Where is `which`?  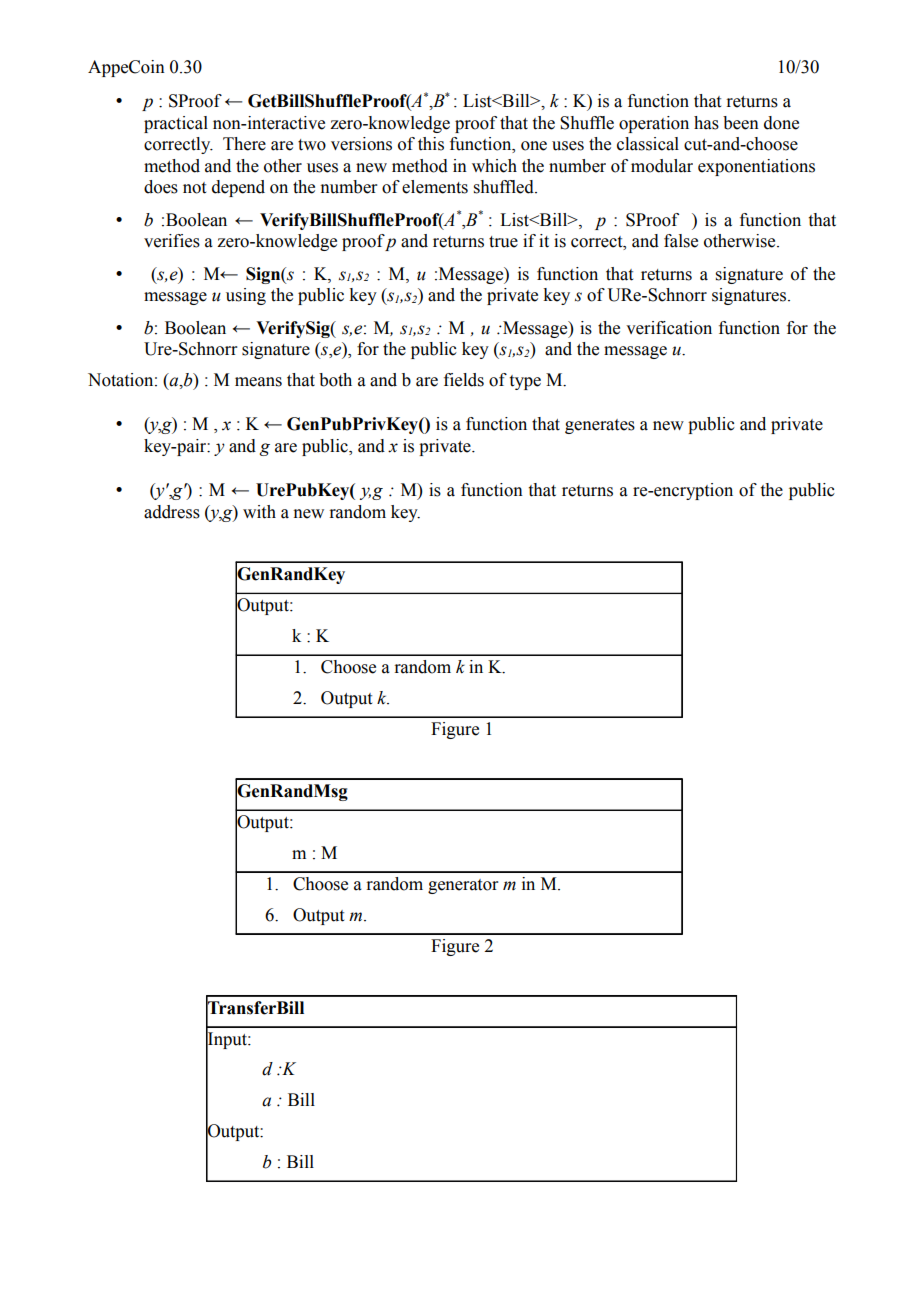 which is located at coordinates (494, 166).
